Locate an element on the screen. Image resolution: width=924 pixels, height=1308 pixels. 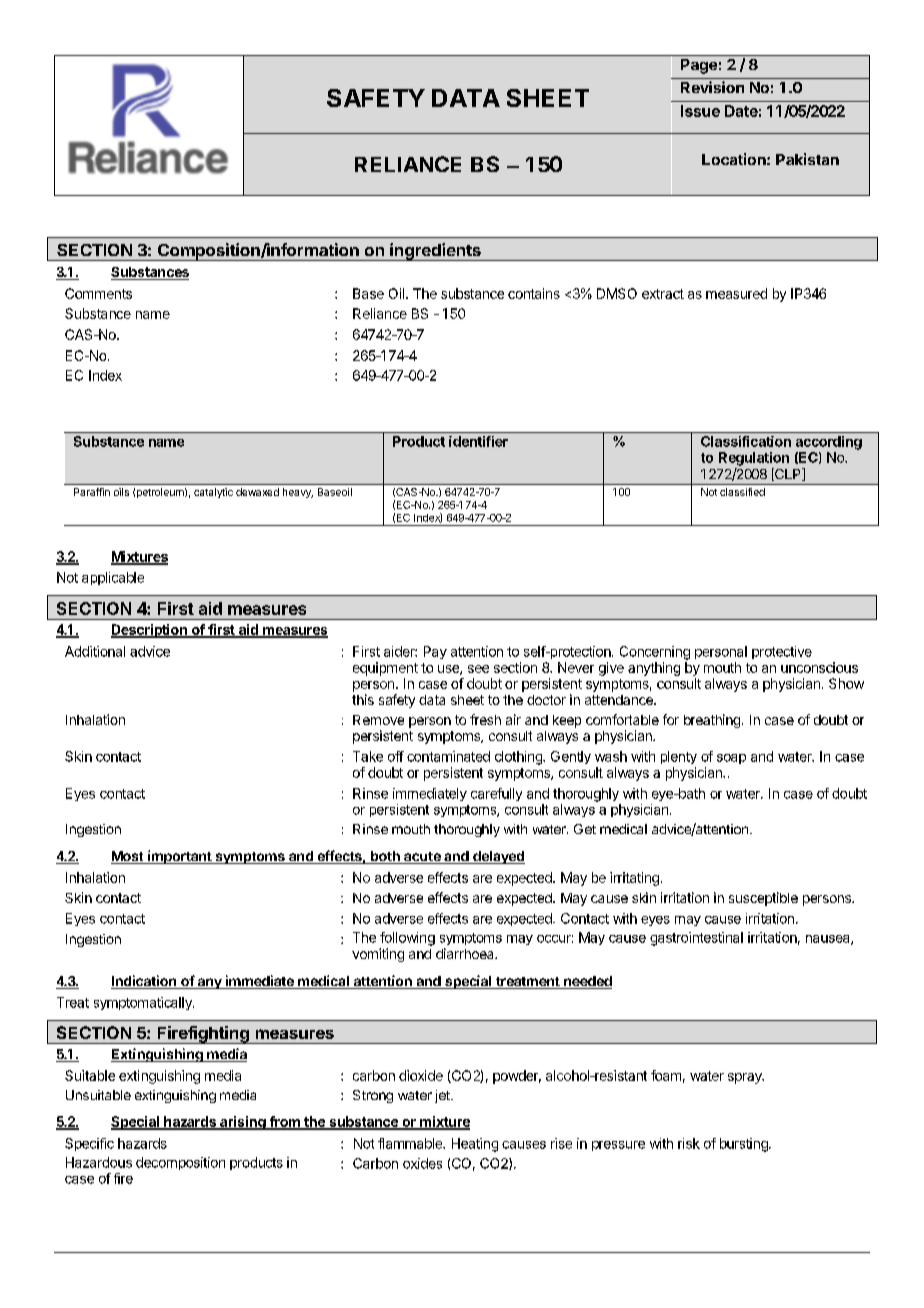
Description is located at coordinates (150, 631).
